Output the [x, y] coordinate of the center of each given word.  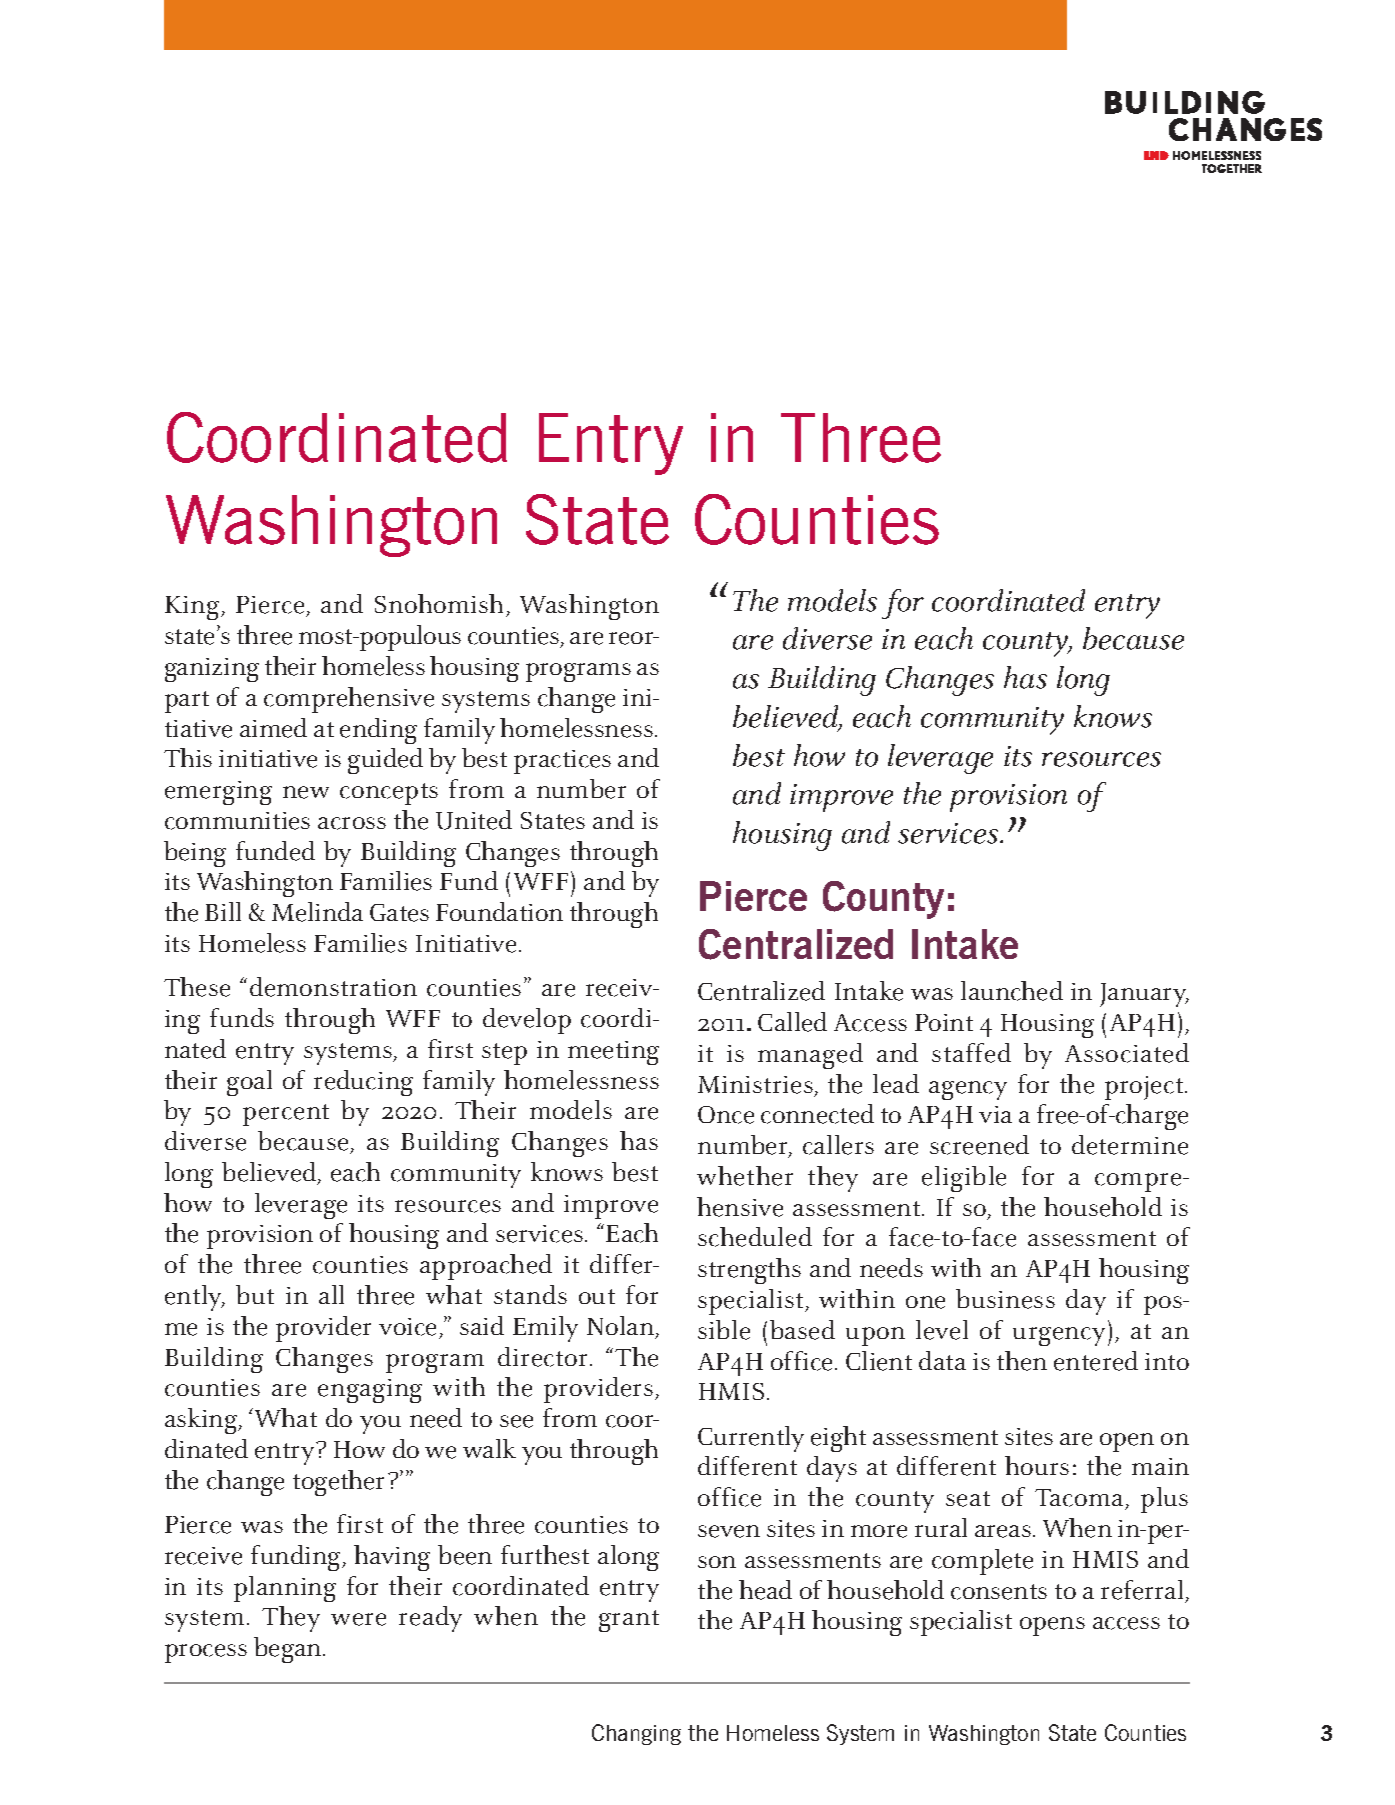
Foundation [499, 911]
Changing [636, 1734]
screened [979, 1145]
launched [1012, 991]
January [1144, 995]
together [338, 1483]
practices [562, 762]
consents [999, 1592]
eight [838, 1439]
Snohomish [441, 605]
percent [286, 1115]
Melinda [317, 912]
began [289, 1650]
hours [1037, 1465]
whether [745, 1176]
